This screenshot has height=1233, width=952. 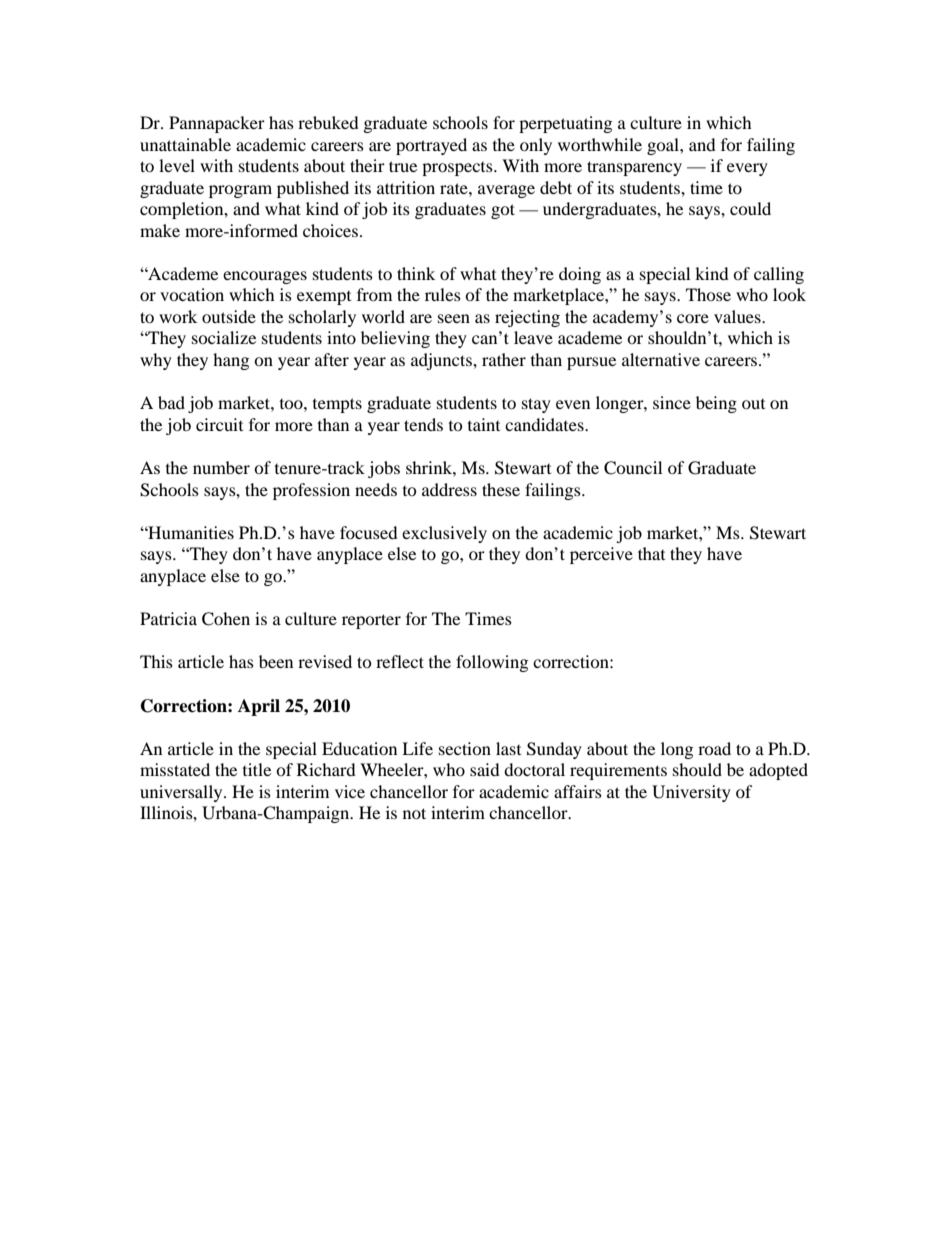 I want to click on profession, so click(x=311, y=491).
